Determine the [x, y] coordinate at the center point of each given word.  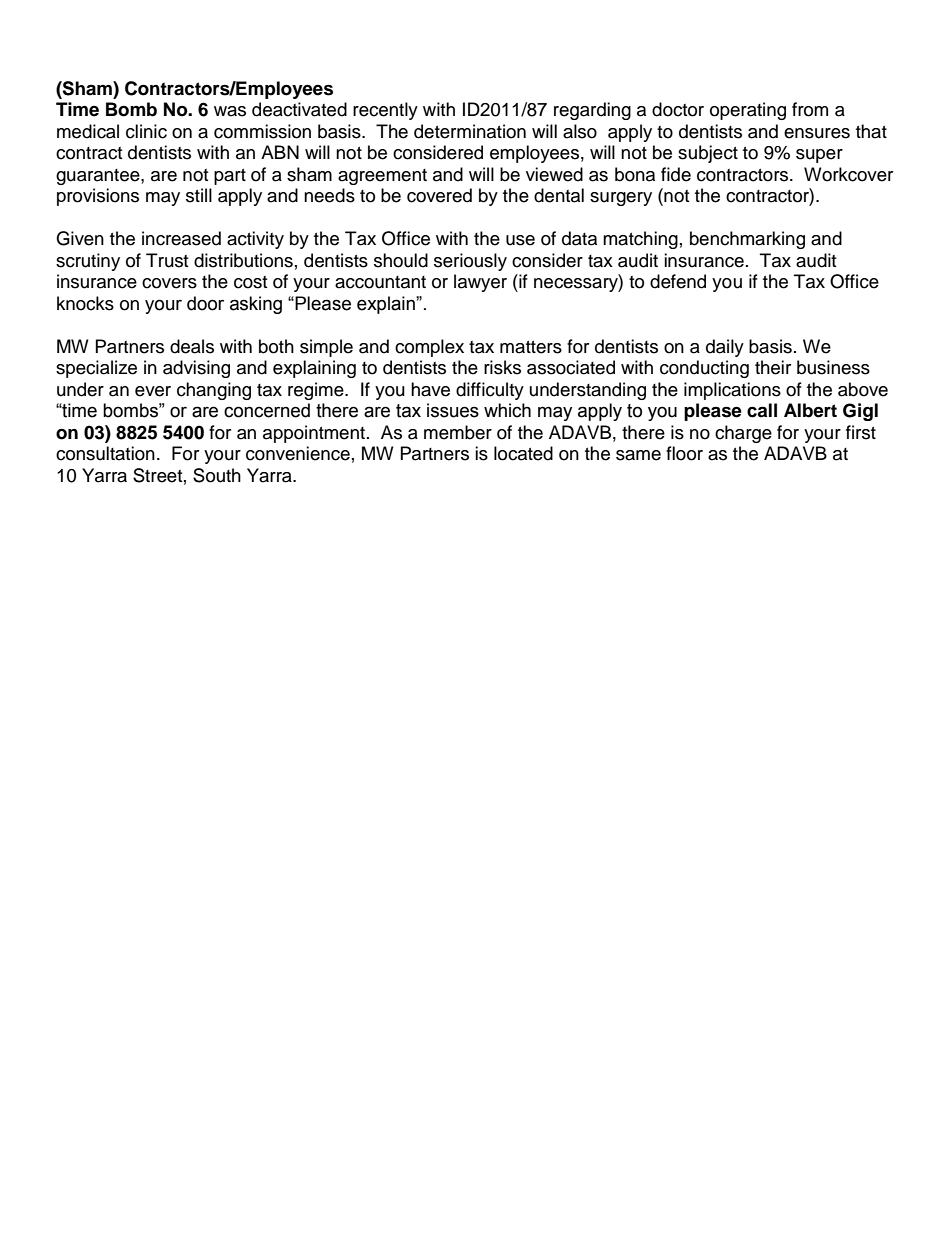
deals [192, 346]
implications [732, 391]
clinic [146, 131]
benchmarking [747, 240]
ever [153, 391]
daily [725, 348]
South [217, 475]
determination [470, 131]
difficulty [490, 391]
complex [429, 348]
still [199, 195]
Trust [167, 260]
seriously [470, 262]
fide [676, 174]
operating [748, 111]
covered [439, 195]
